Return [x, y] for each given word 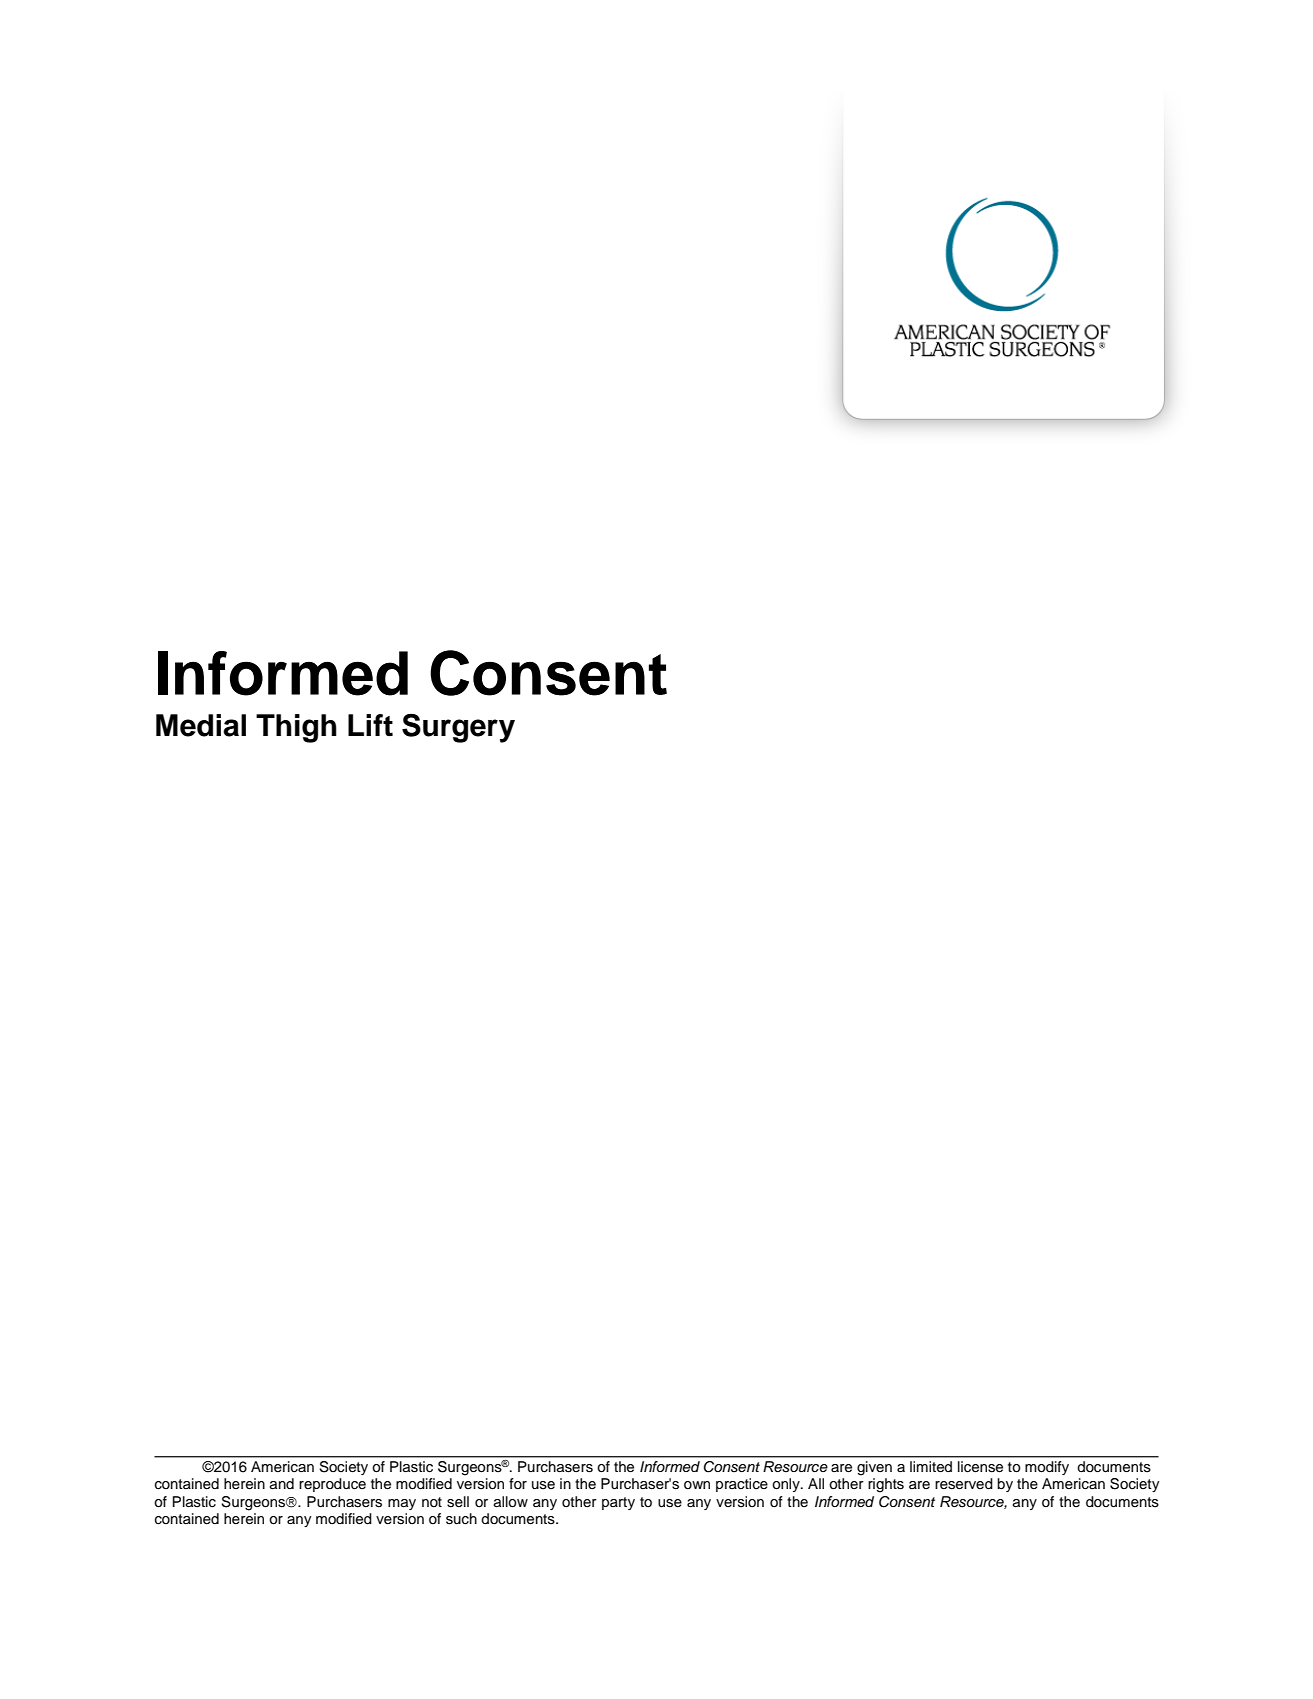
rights [886, 1485]
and [282, 1483]
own [697, 1485]
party [618, 1503]
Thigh [296, 728]
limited [931, 1467]
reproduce [332, 1485]
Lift [370, 725]
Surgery [458, 728]
